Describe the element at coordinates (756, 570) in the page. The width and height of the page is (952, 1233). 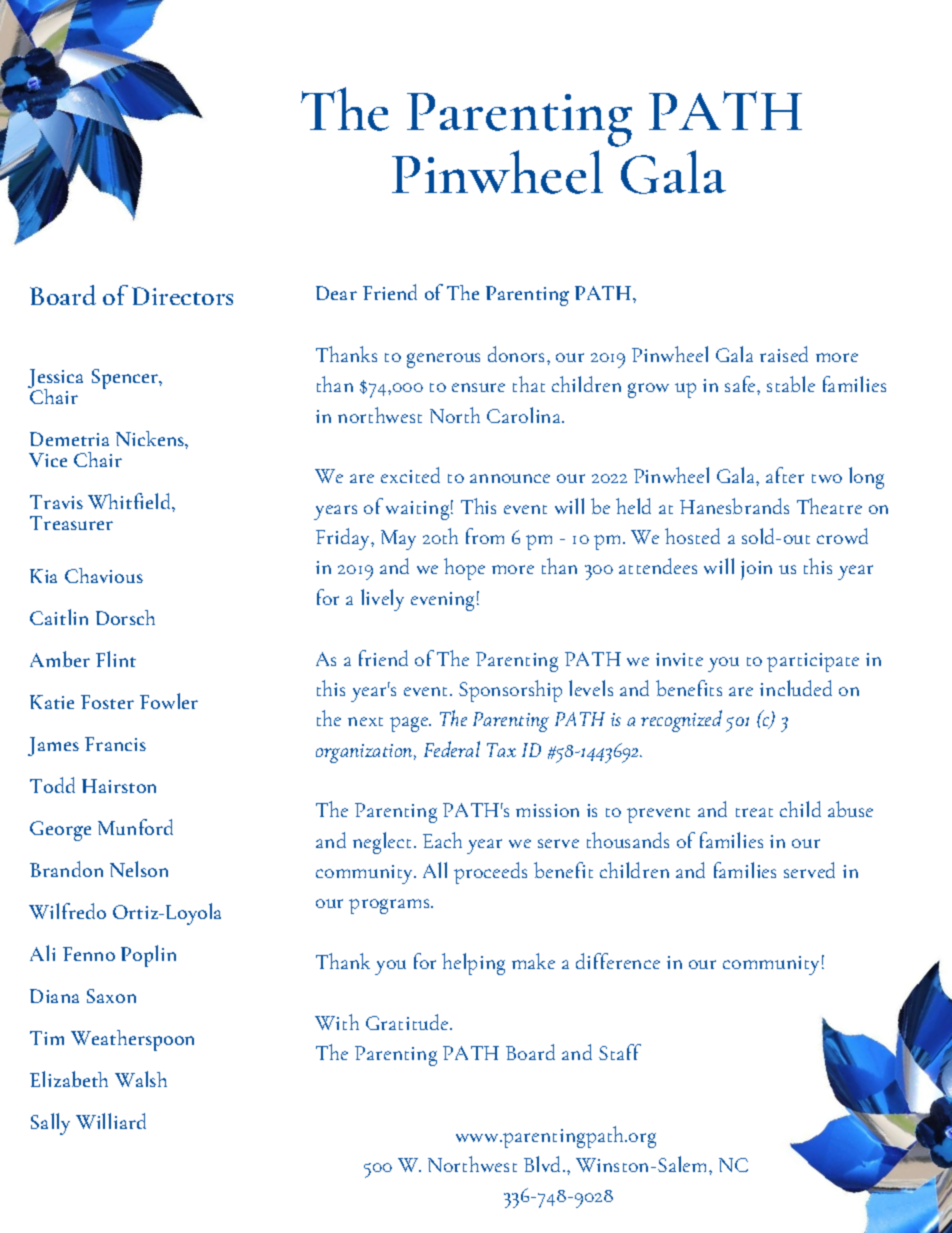
I see `join` at that location.
